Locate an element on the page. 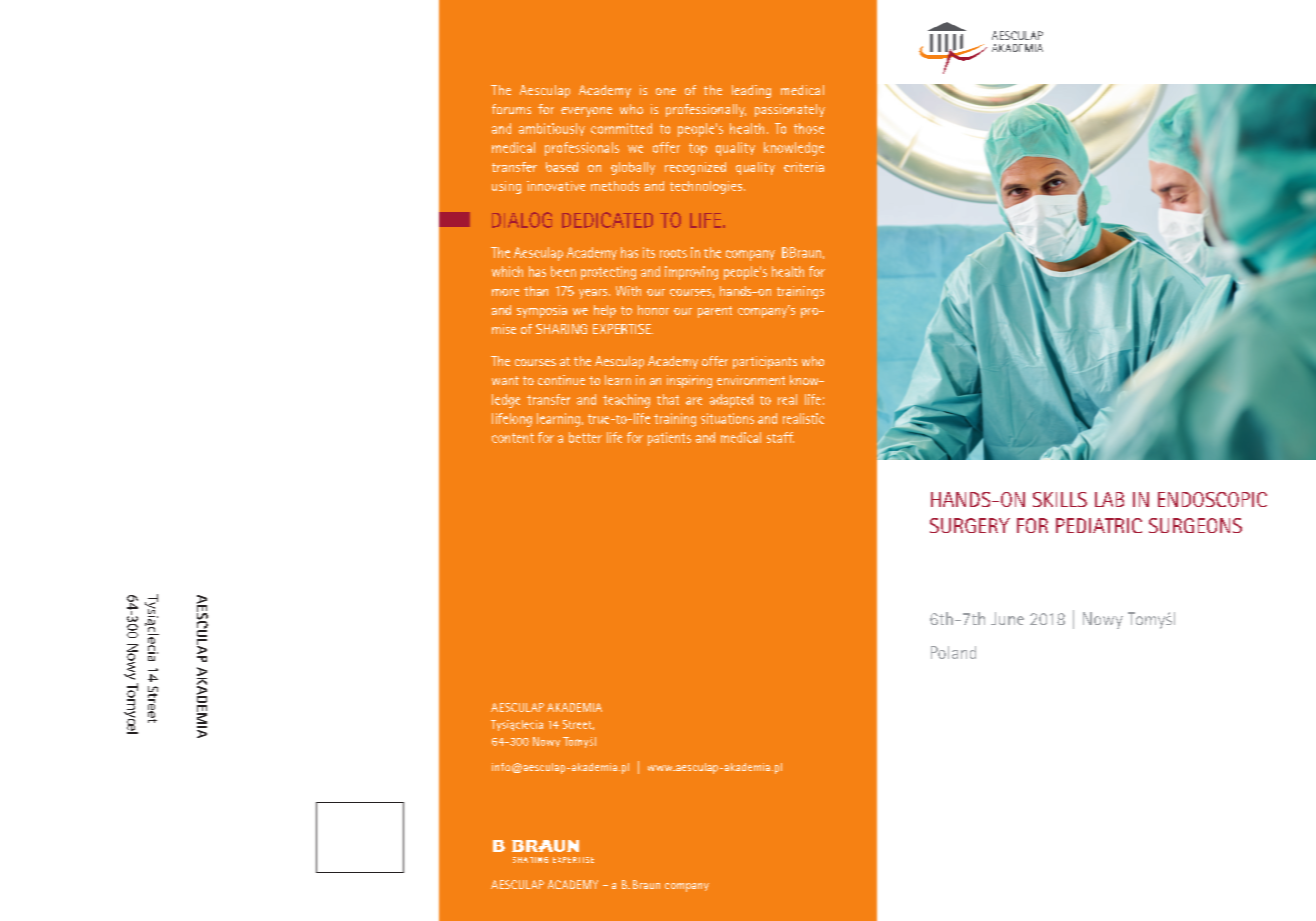 This image has height=921, width=1316. Poland is located at coordinates (953, 652).
